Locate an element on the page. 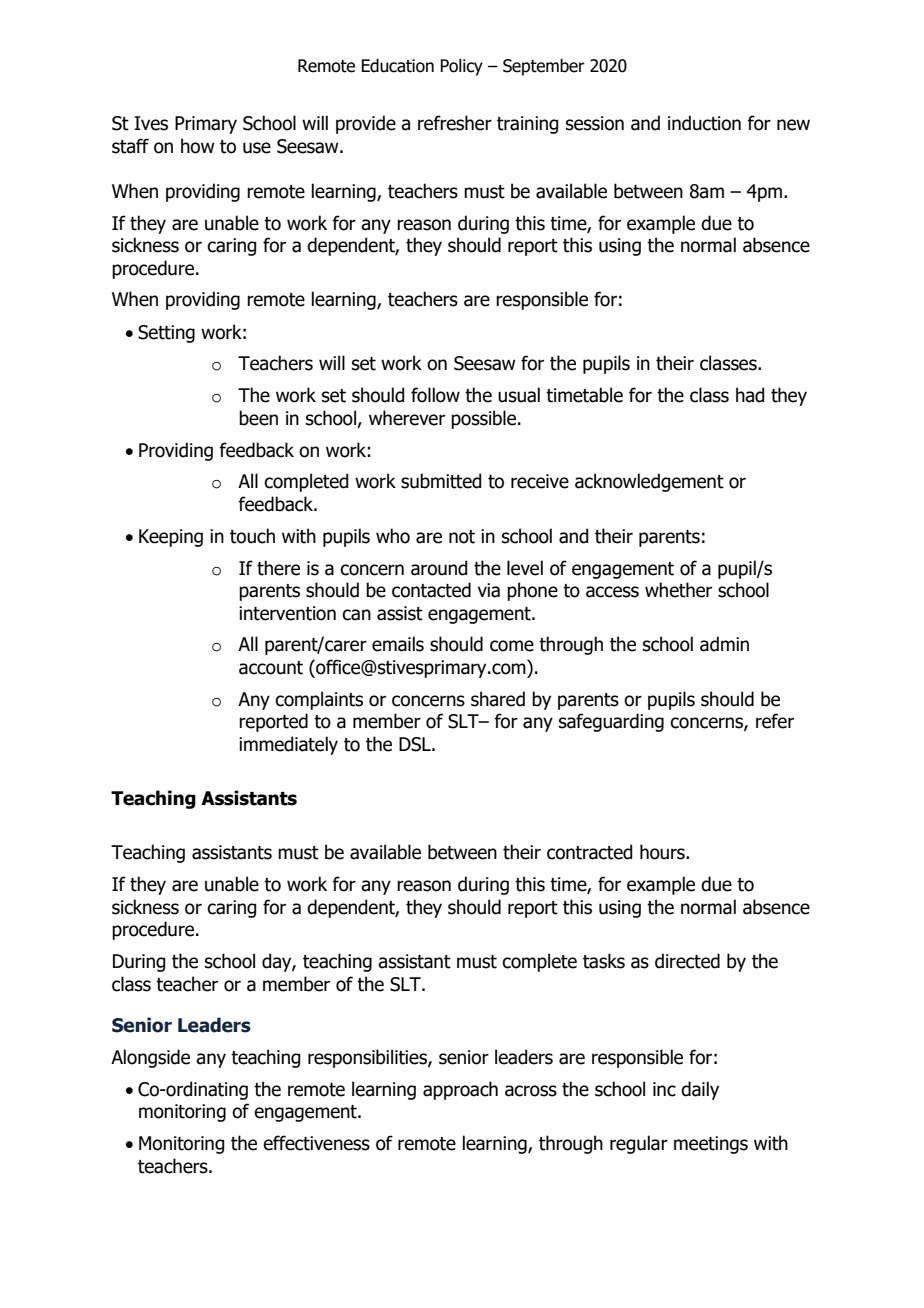 This page has height=1308, width=924. contracted is located at coordinates (589, 852).
